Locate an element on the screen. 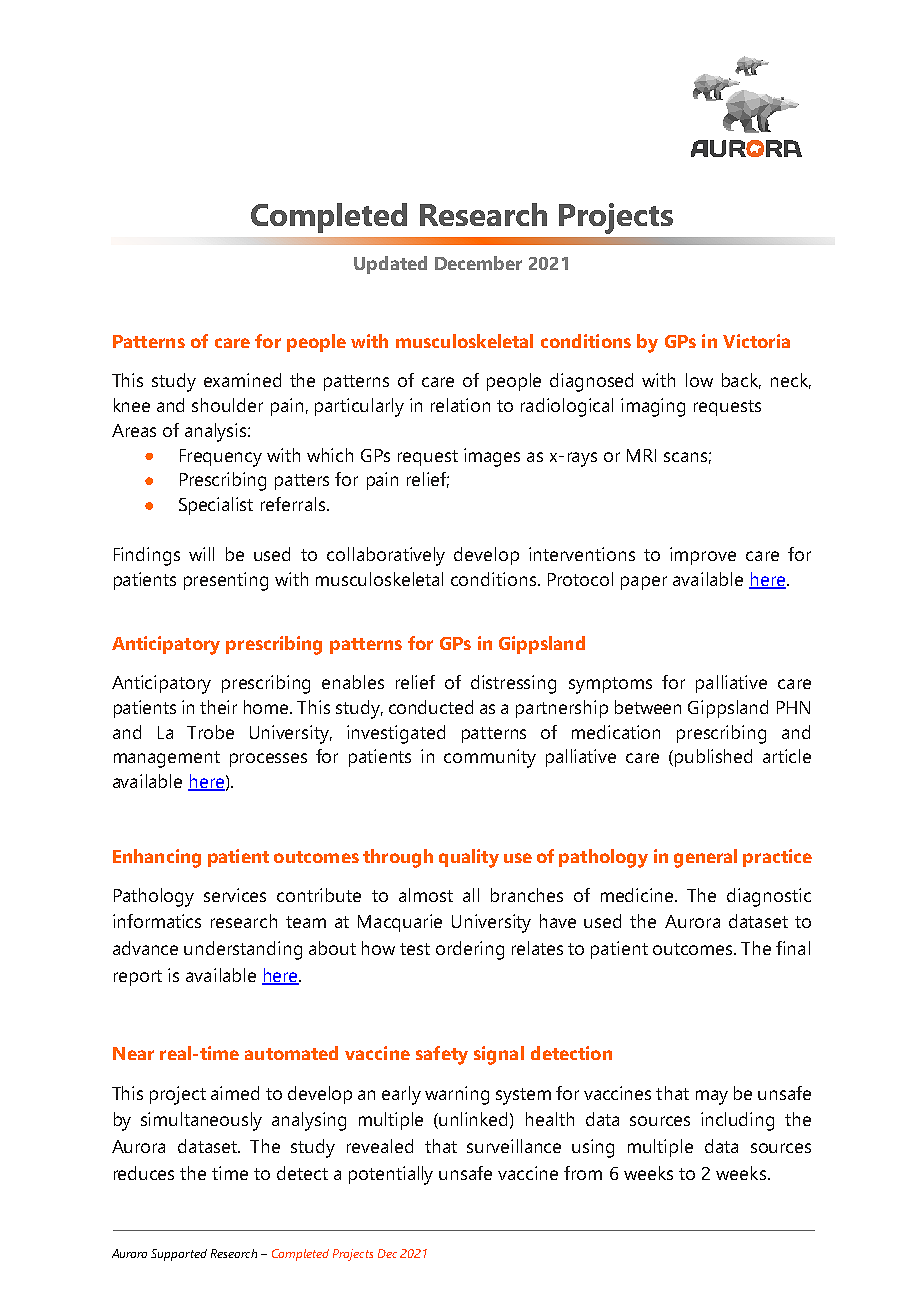 This screenshot has width=924, height=1308. including is located at coordinates (737, 1121).
